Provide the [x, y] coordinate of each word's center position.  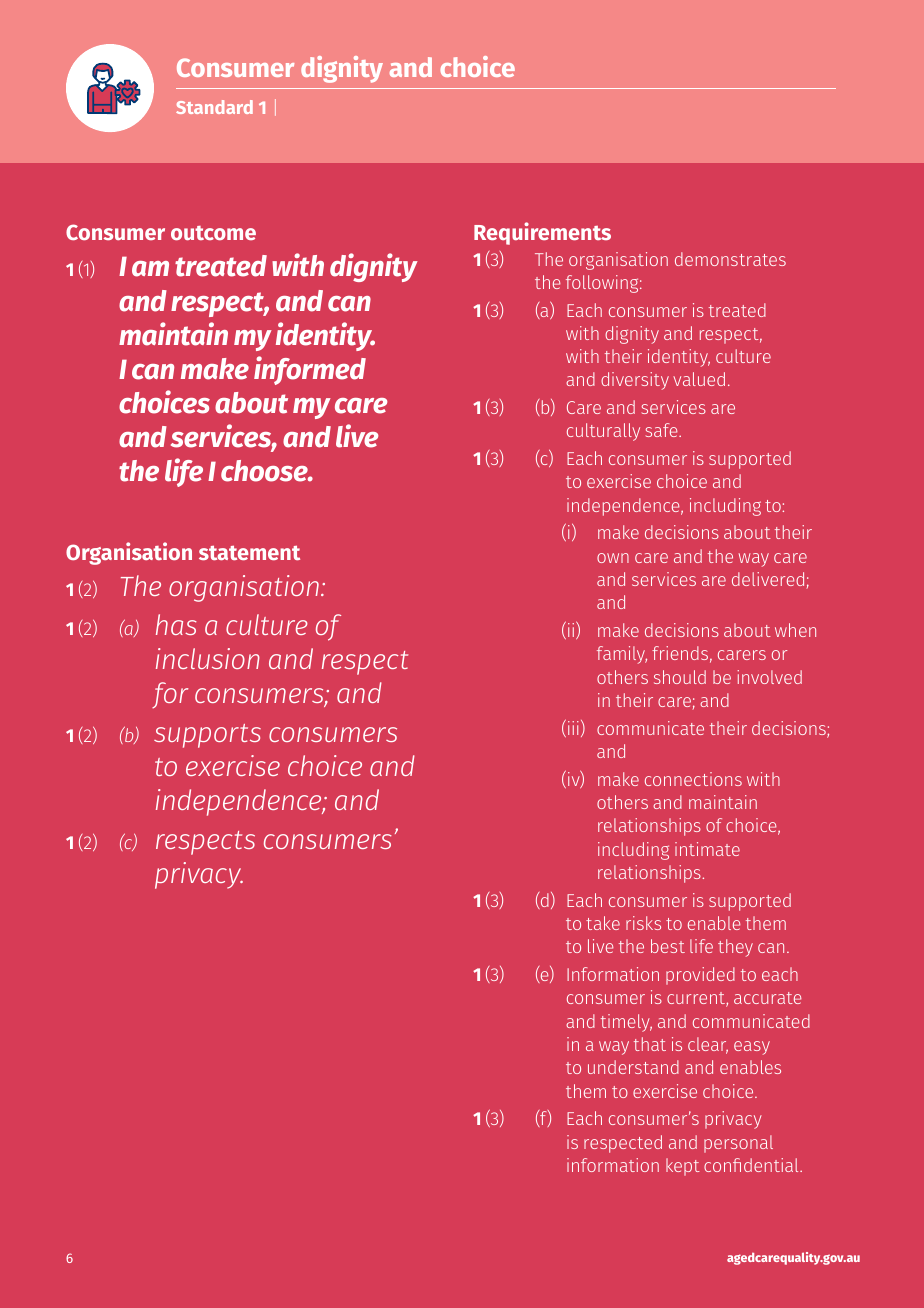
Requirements [542, 233]
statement [249, 552]
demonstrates [730, 259]
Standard [214, 107]
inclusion [208, 658]
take [603, 923]
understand [633, 1067]
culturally [603, 432]
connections [693, 779]
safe [663, 430]
